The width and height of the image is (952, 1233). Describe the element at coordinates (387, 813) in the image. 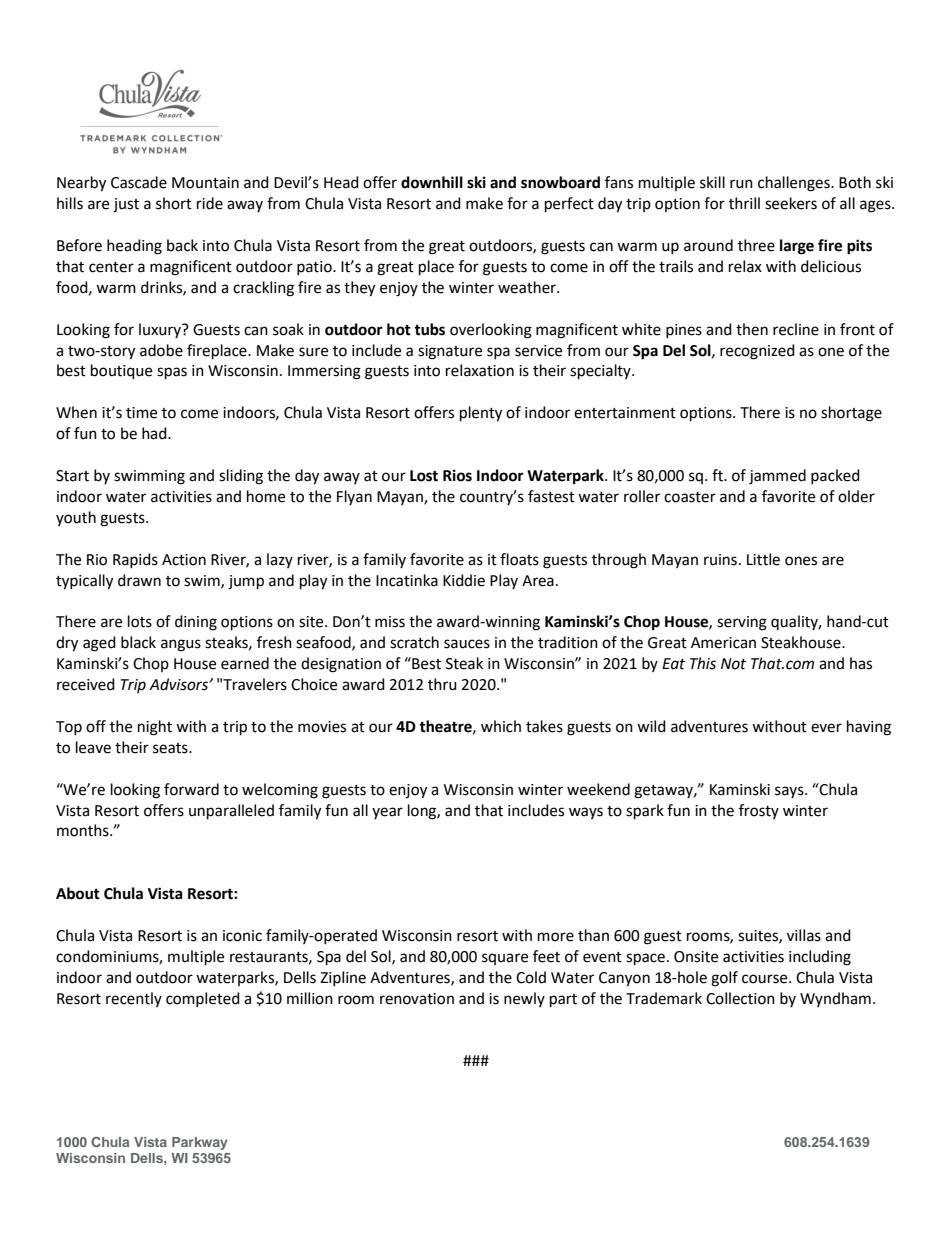

I see `year` at that location.
